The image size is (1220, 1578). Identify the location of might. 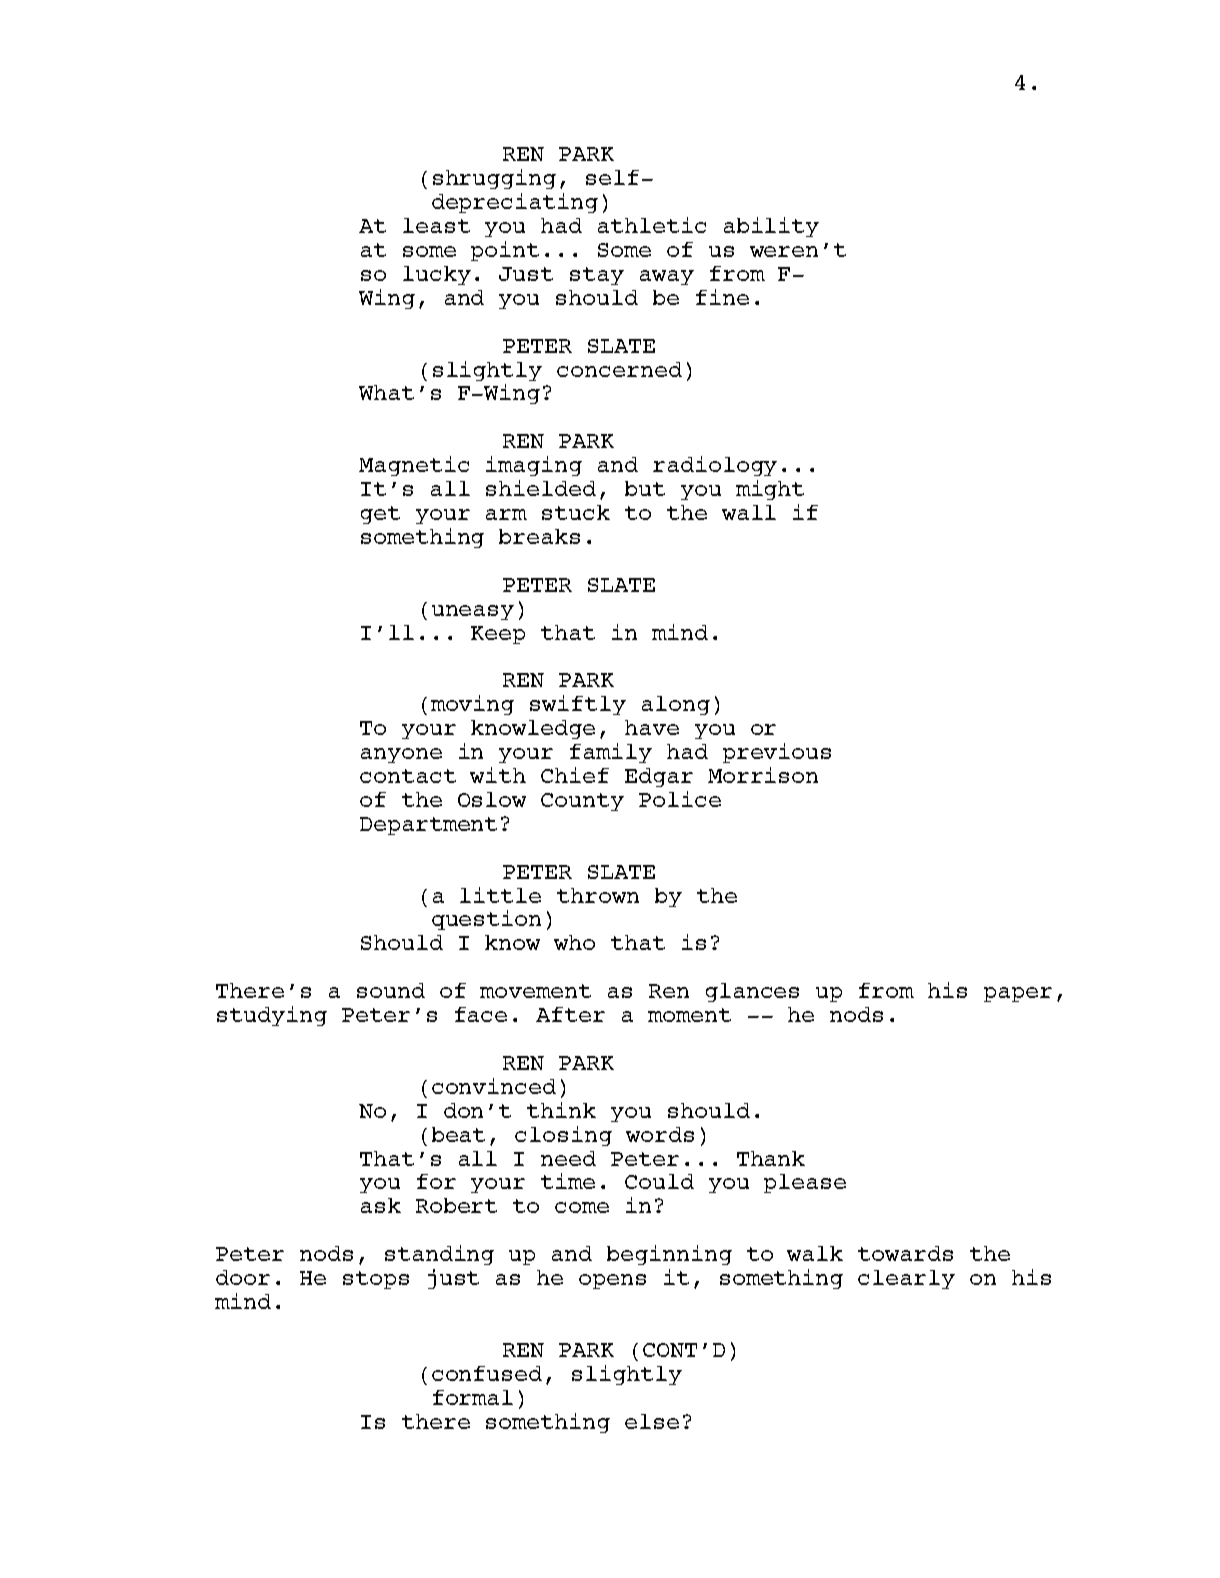
(770, 490).
